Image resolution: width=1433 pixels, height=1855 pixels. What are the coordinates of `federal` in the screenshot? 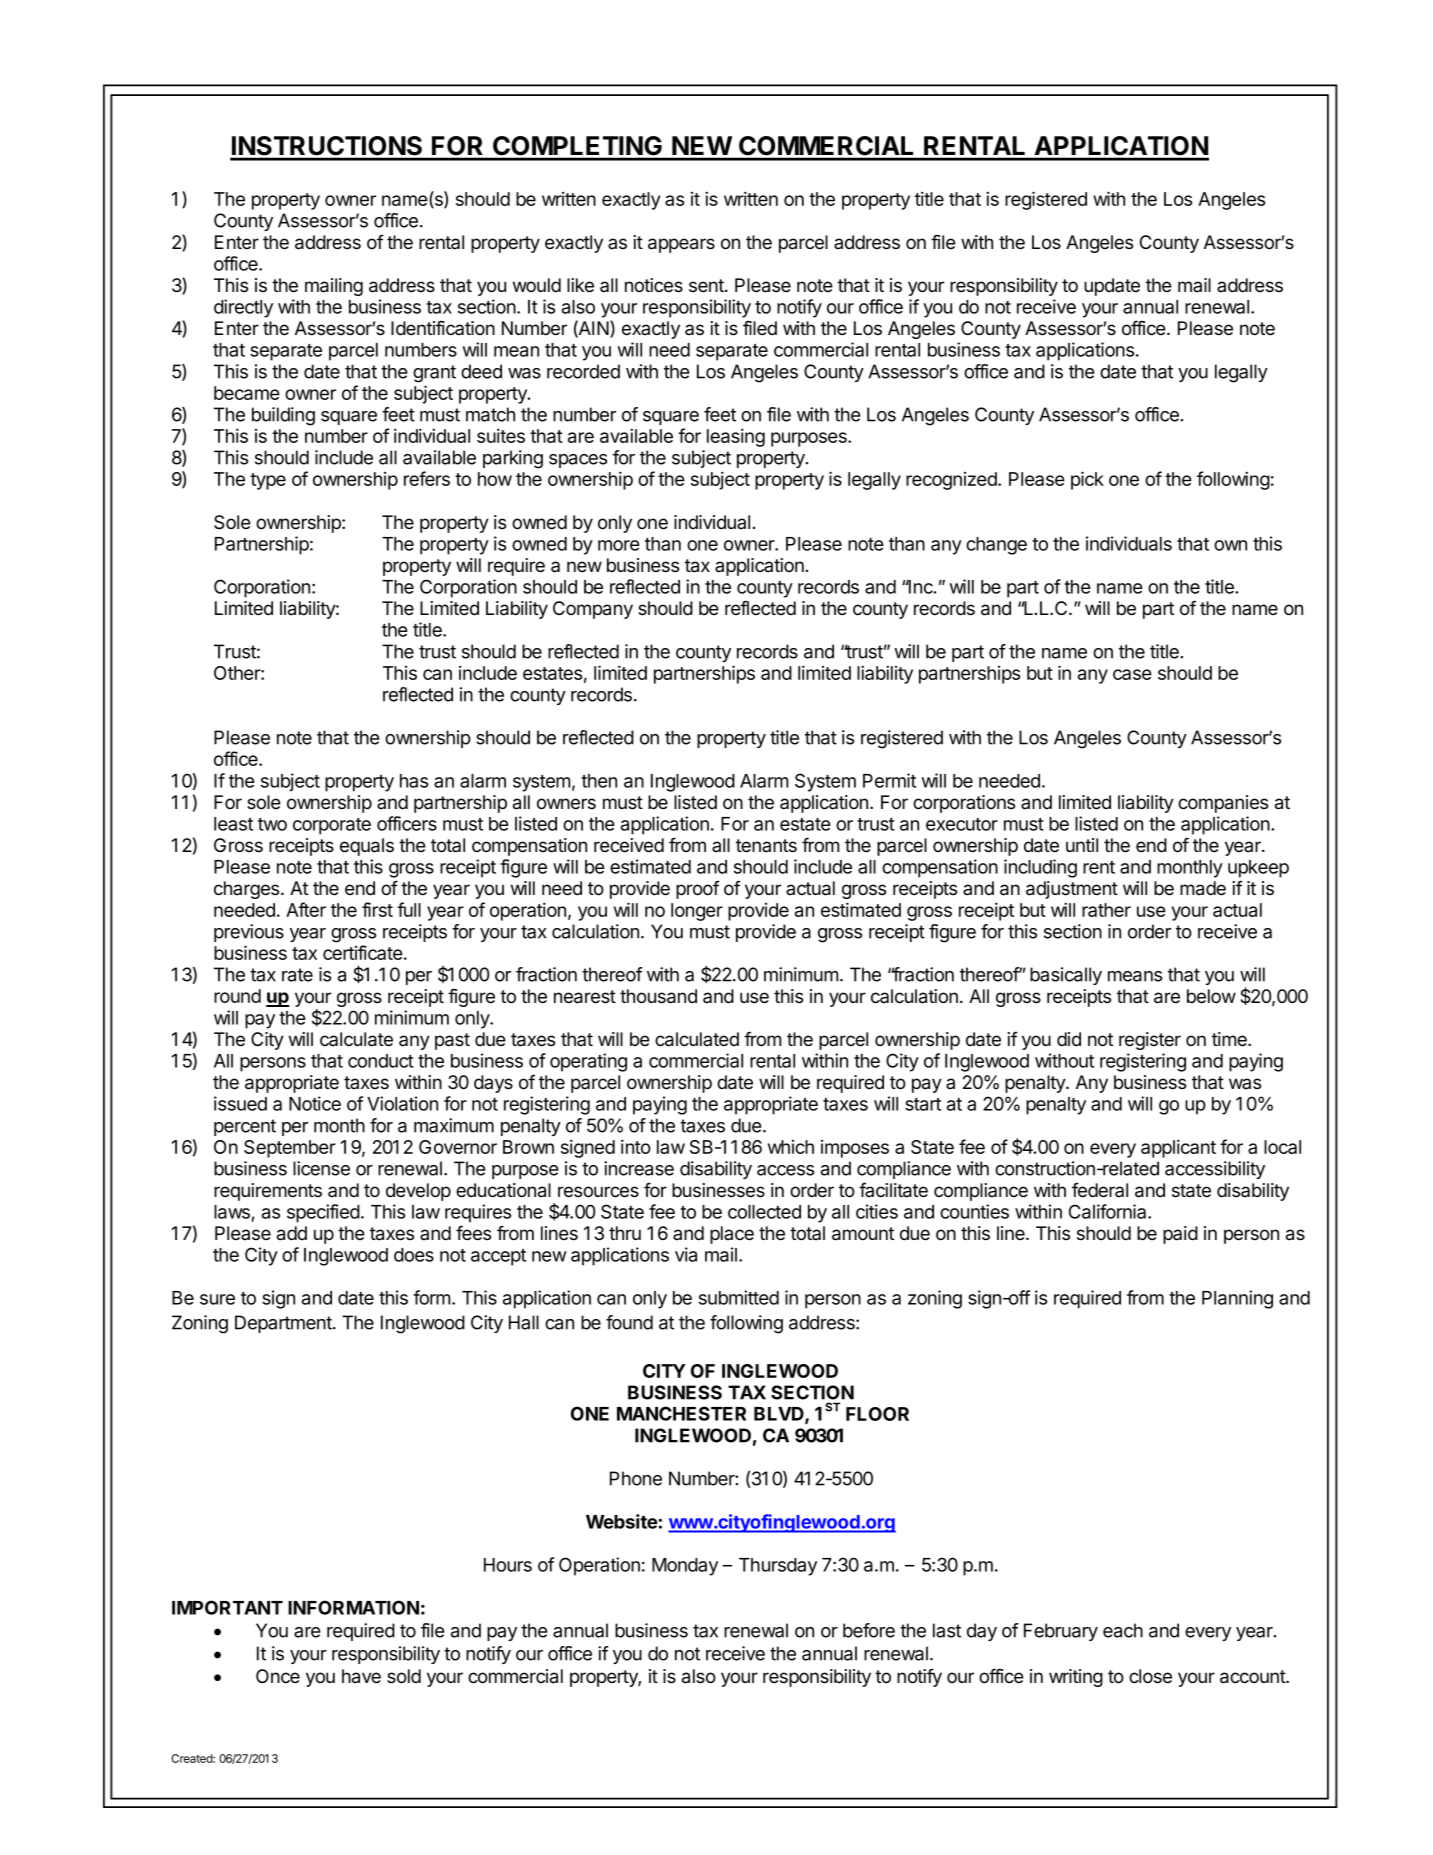 It's located at (1100, 1190).
